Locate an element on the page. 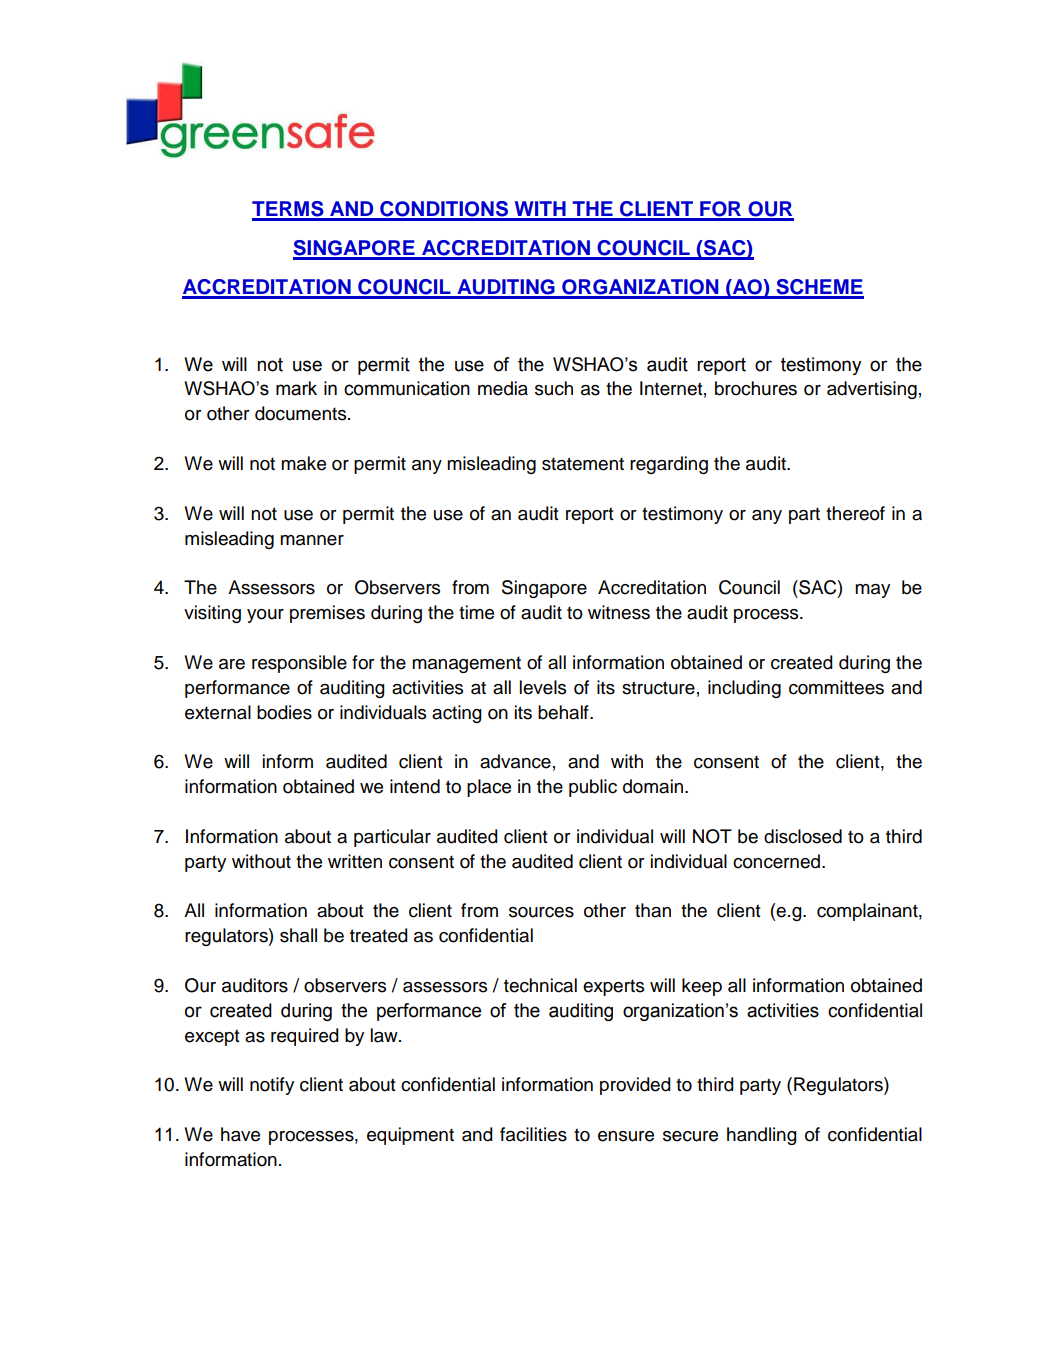 The height and width of the page is (1353, 1046). keep is located at coordinates (702, 987).
